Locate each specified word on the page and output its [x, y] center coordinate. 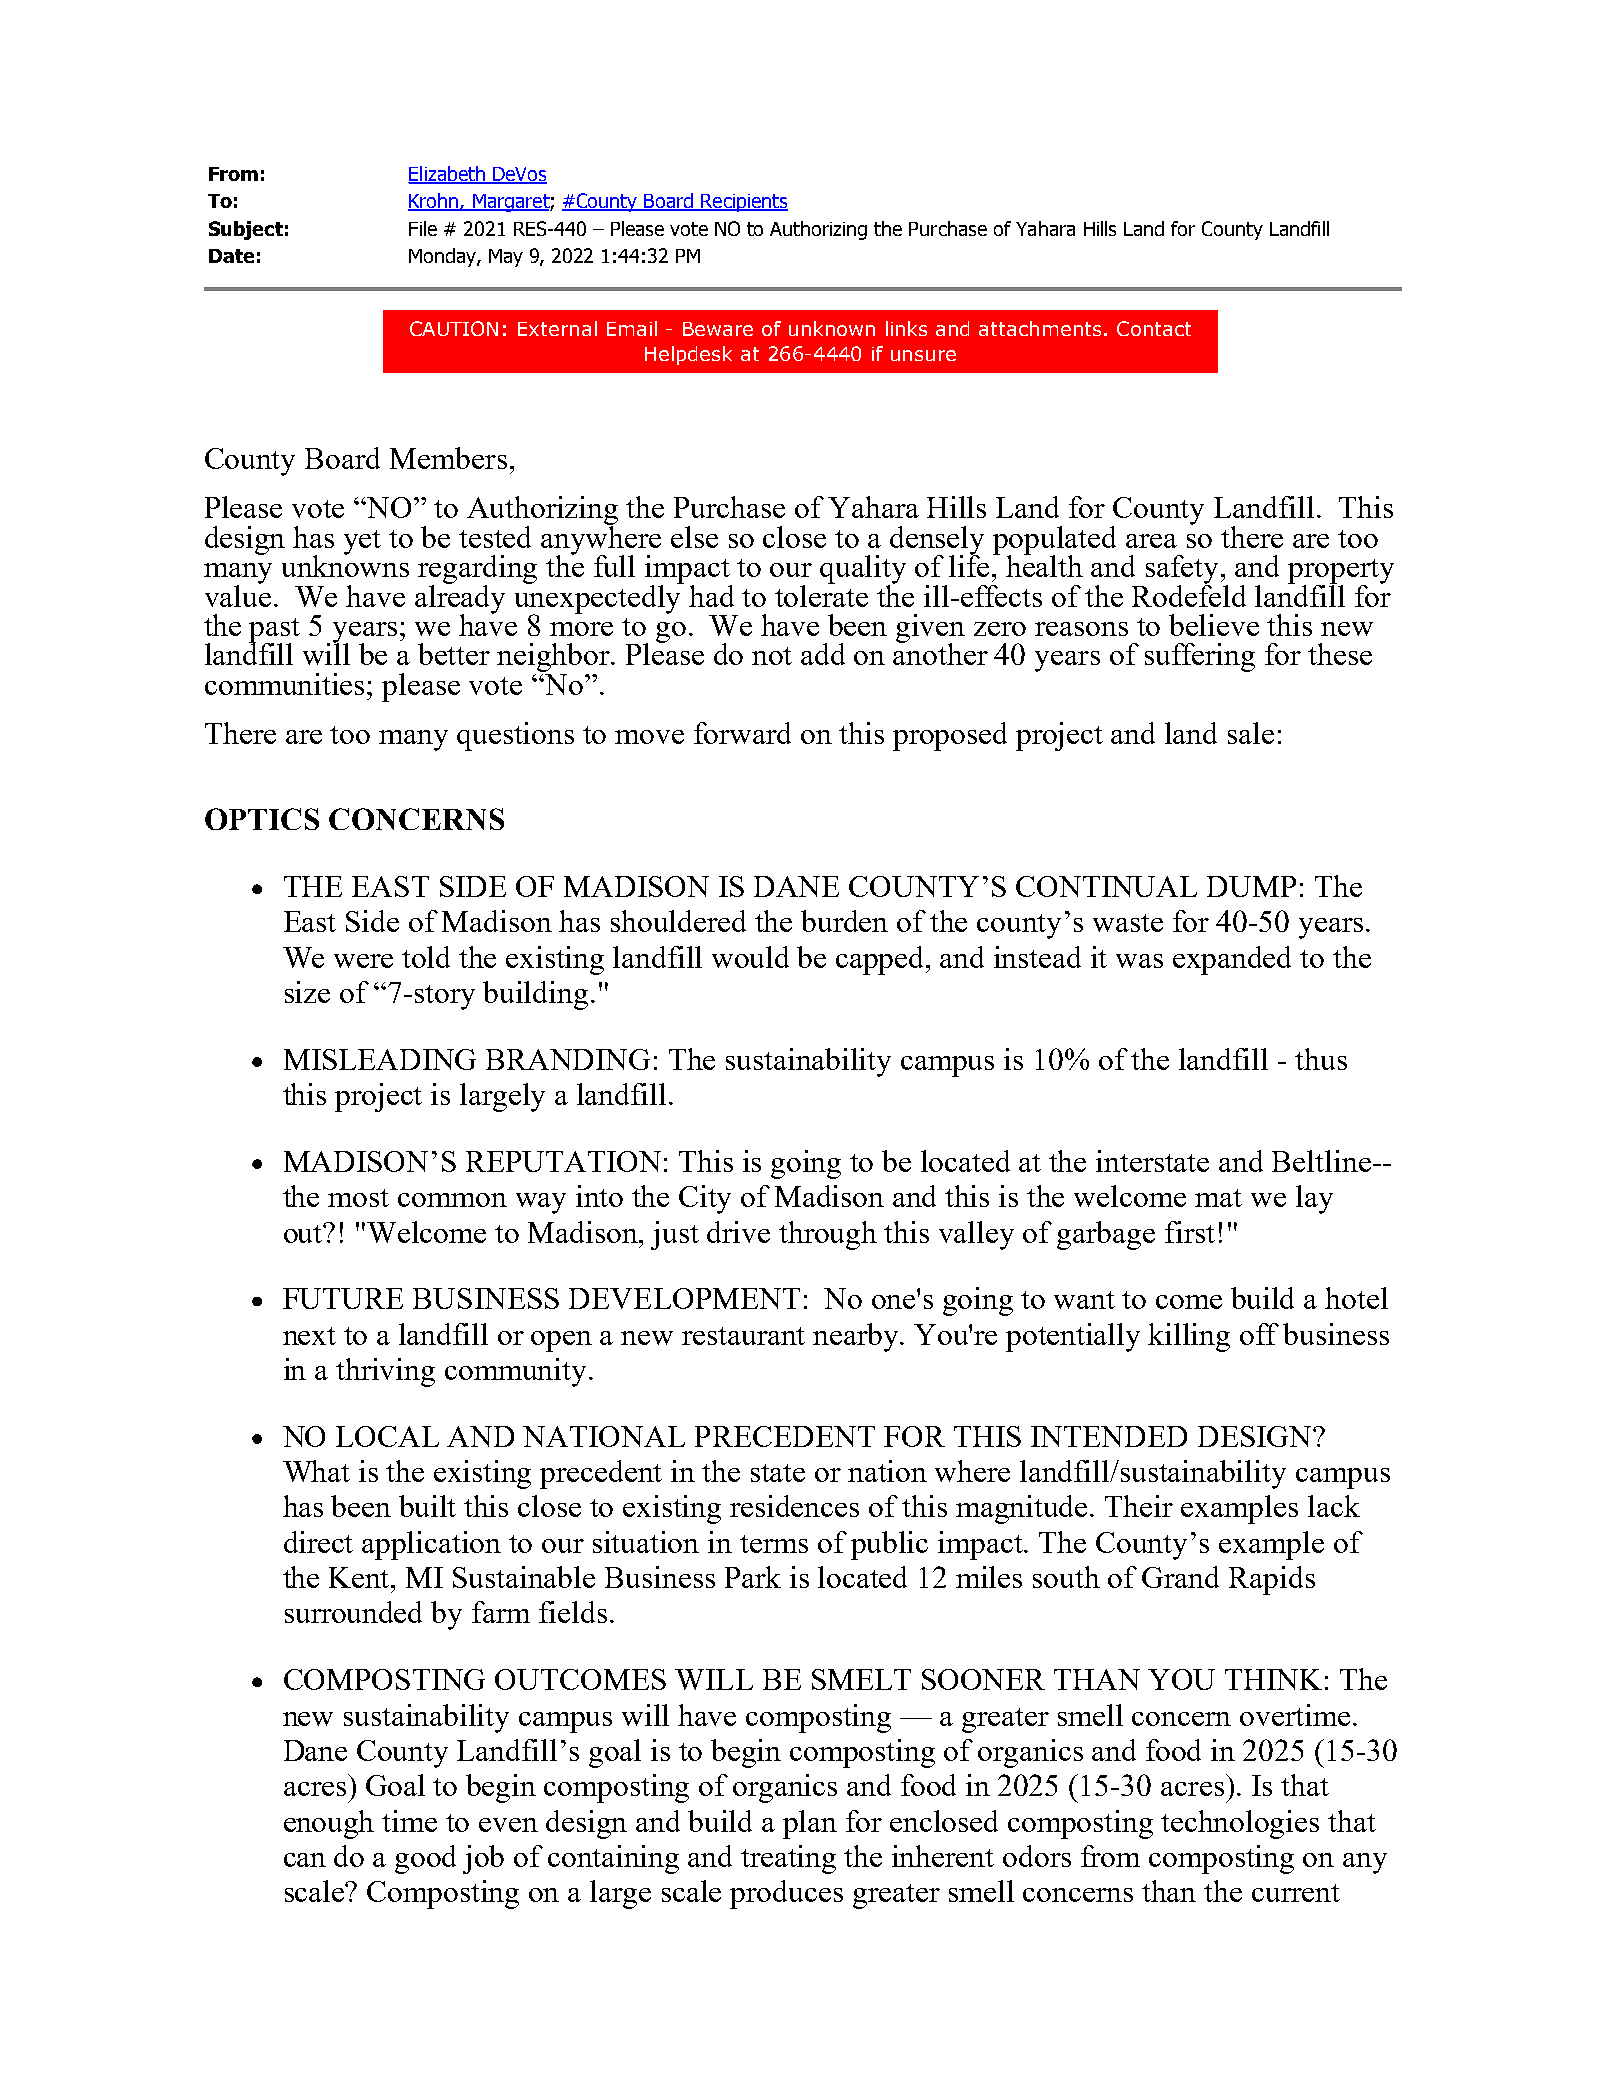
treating [788, 1859]
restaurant [743, 1336]
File [423, 228]
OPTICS [262, 819]
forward [742, 733]
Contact [1154, 328]
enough [329, 1824]
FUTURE [343, 1298]
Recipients [743, 203]
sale [1251, 733]
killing [1189, 1337]
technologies [1240, 1824]
